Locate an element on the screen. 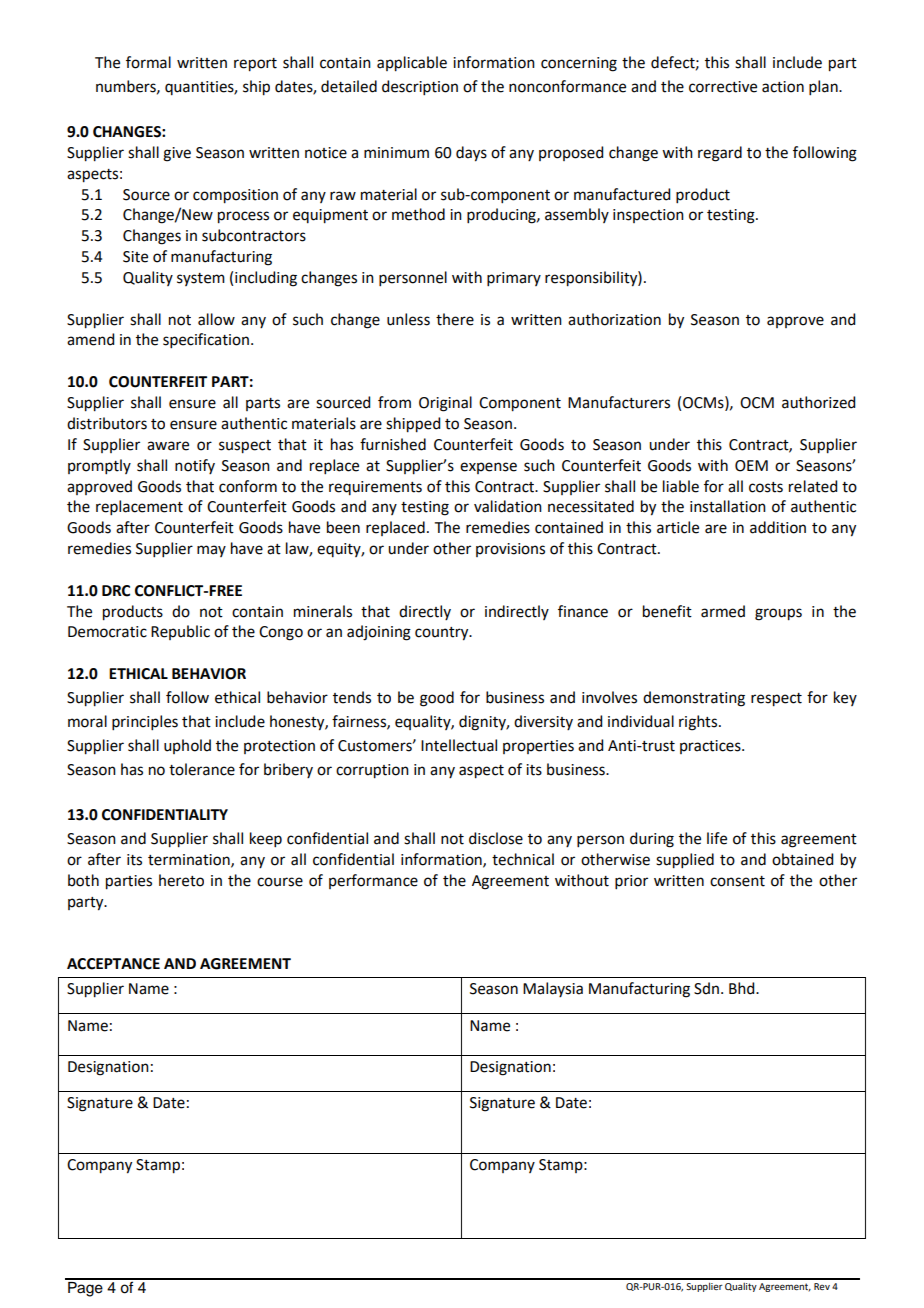  Republic is located at coordinates (180, 632).
